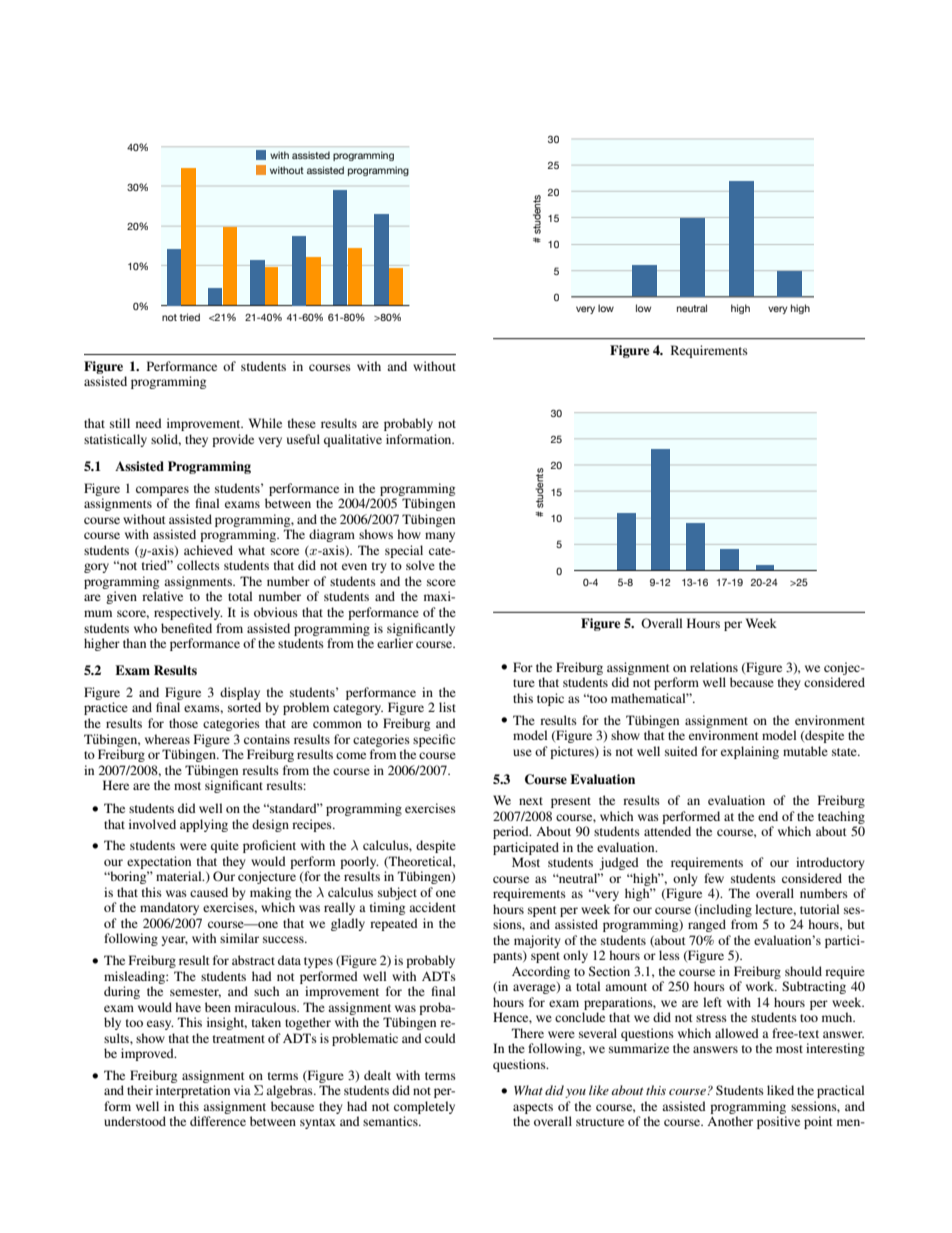  What do you see at coordinates (778, 1122) in the screenshot?
I see `positive` at bounding box center [778, 1122].
